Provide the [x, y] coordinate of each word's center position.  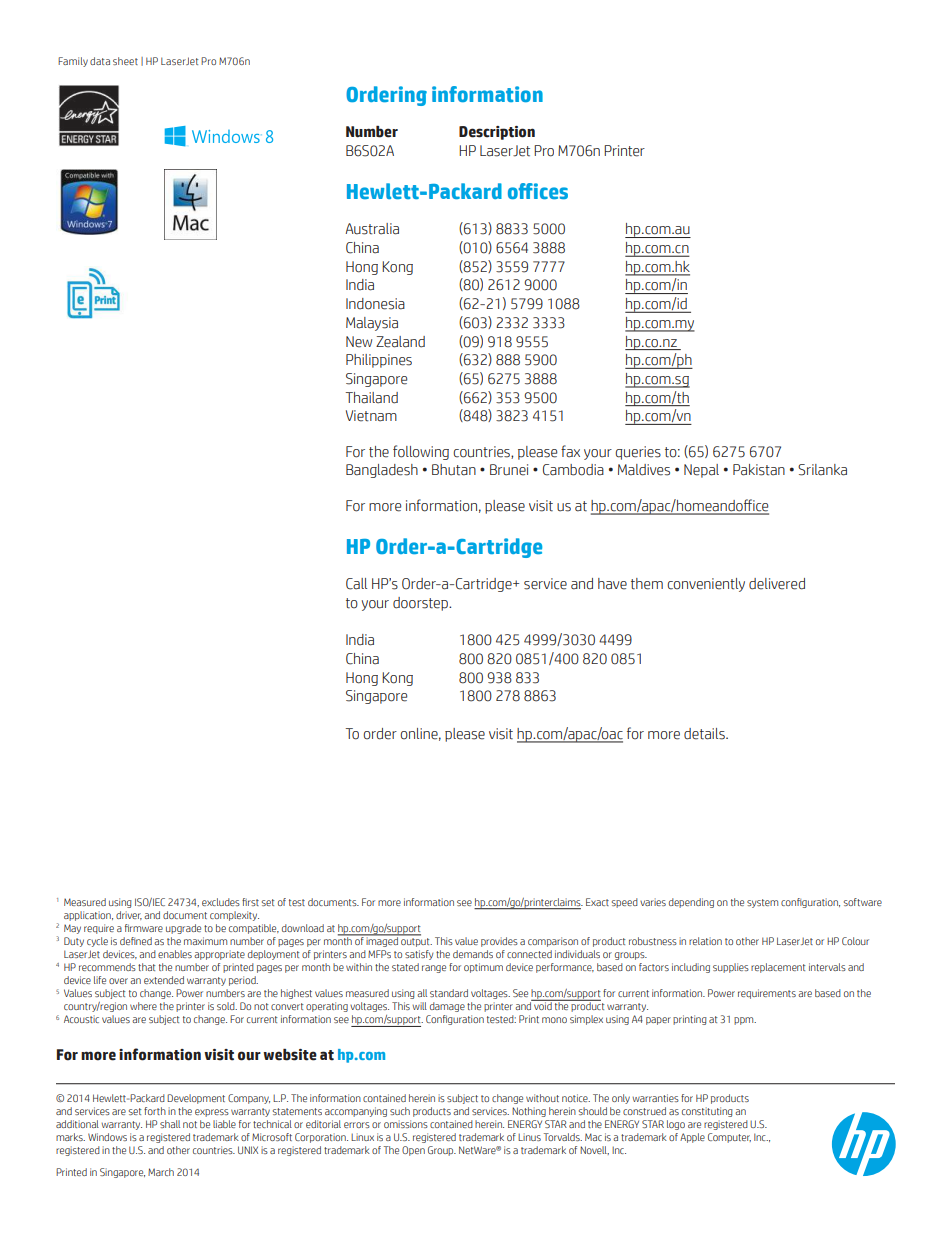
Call [356, 584]
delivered [777, 584]
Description [497, 133]
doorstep [421, 604]
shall [170, 1124]
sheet [125, 61]
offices [538, 191]
